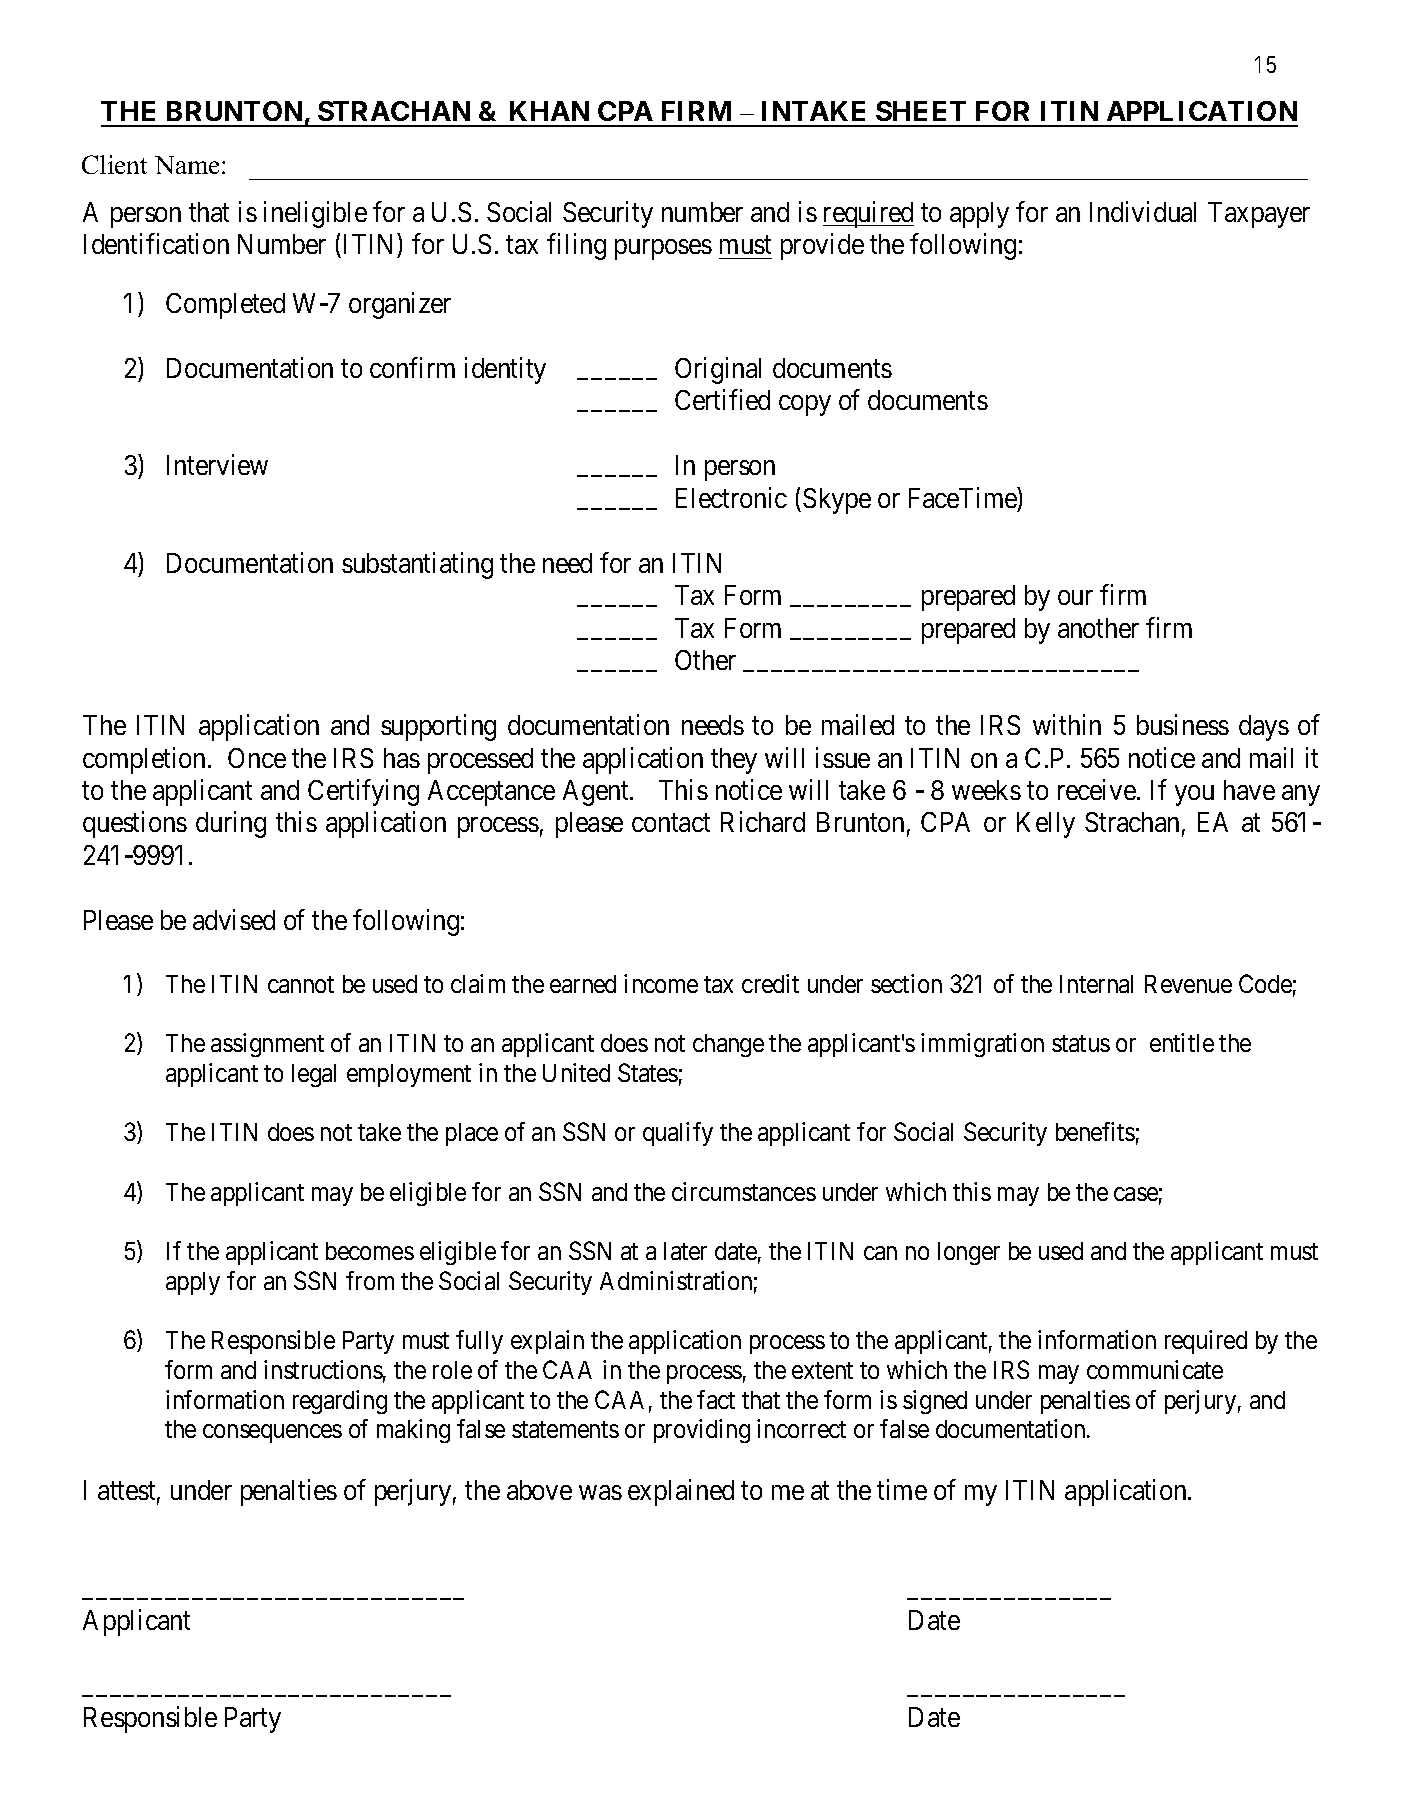 Image resolution: width=1403 pixels, height=1816 pixels. I want to click on Completed, so click(225, 306).
